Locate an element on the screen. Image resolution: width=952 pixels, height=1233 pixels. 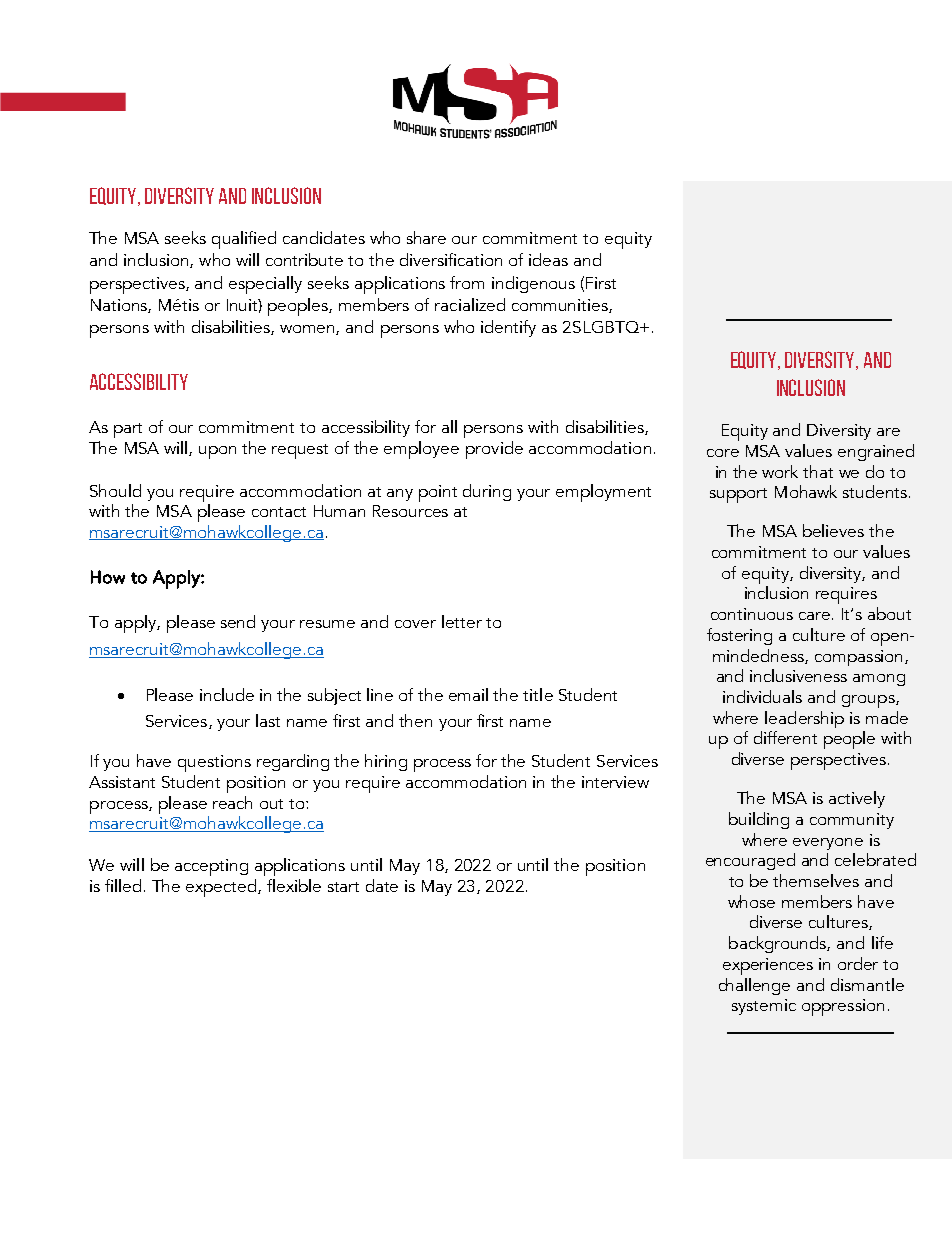
expected is located at coordinates (222, 888).
